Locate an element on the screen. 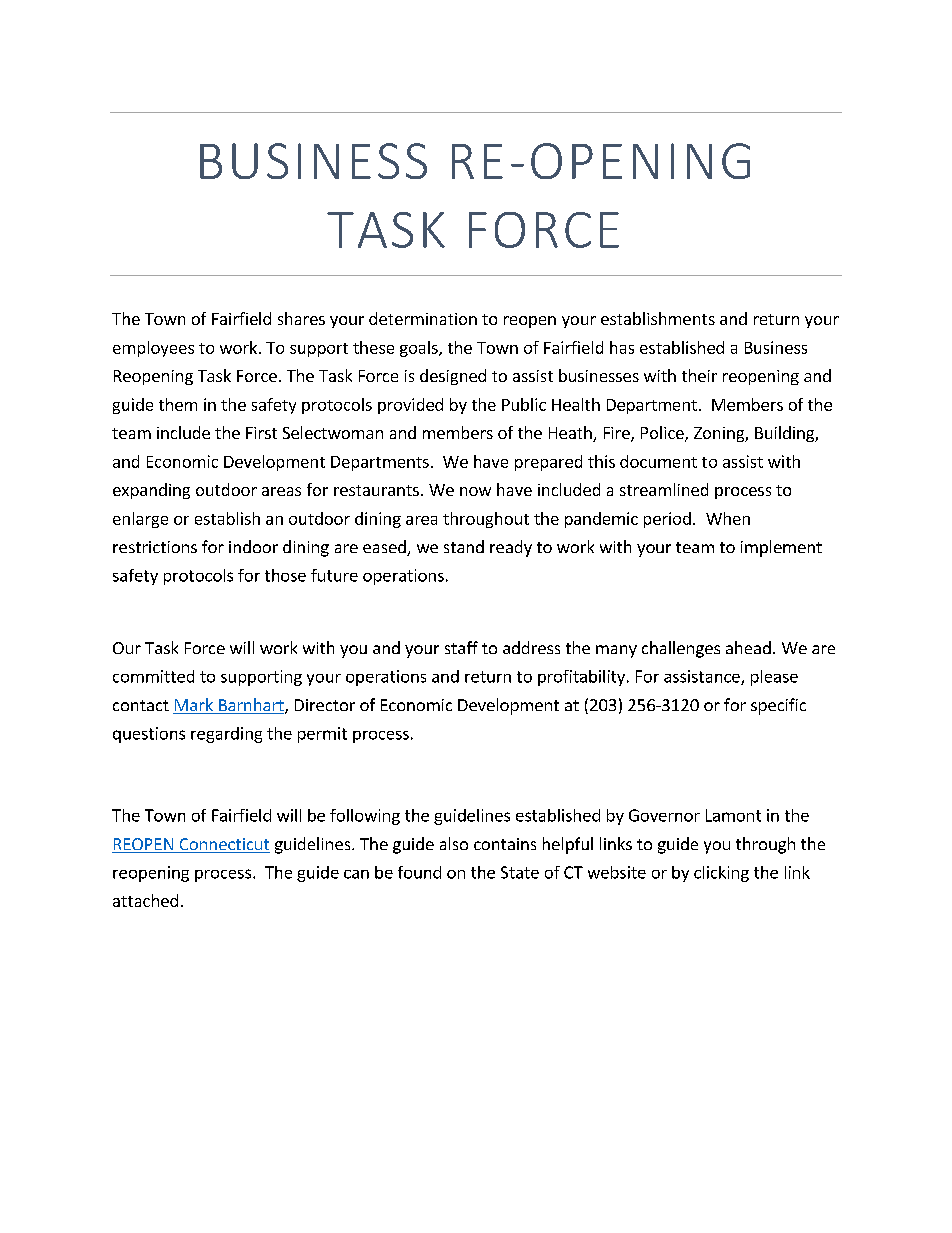 The image size is (952, 1233). employees is located at coordinates (153, 349).
